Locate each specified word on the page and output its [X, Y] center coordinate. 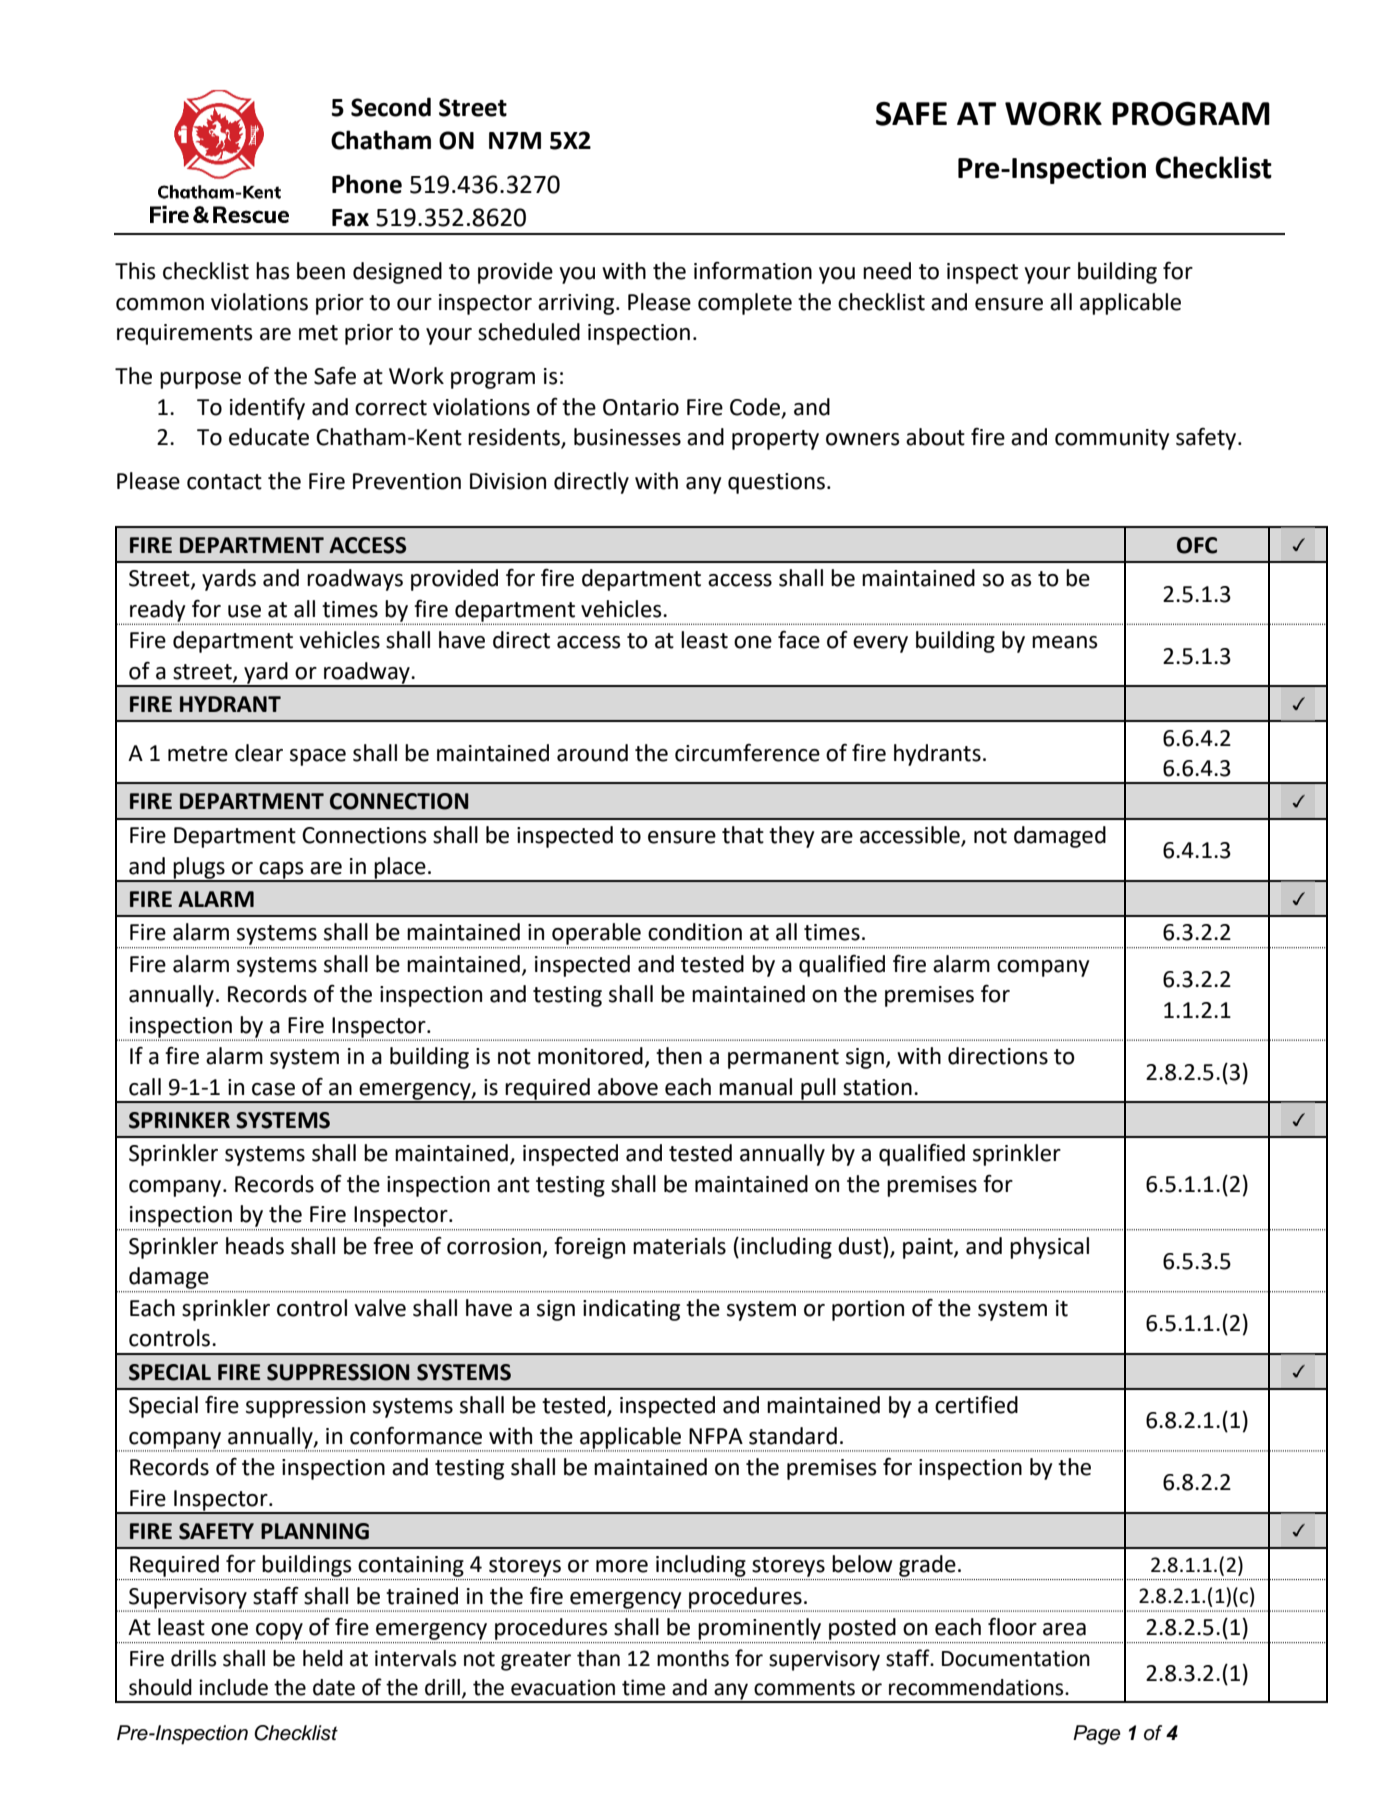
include [233, 1687]
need [887, 271]
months [693, 1658]
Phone [367, 184]
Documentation [1016, 1658]
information [753, 271]
